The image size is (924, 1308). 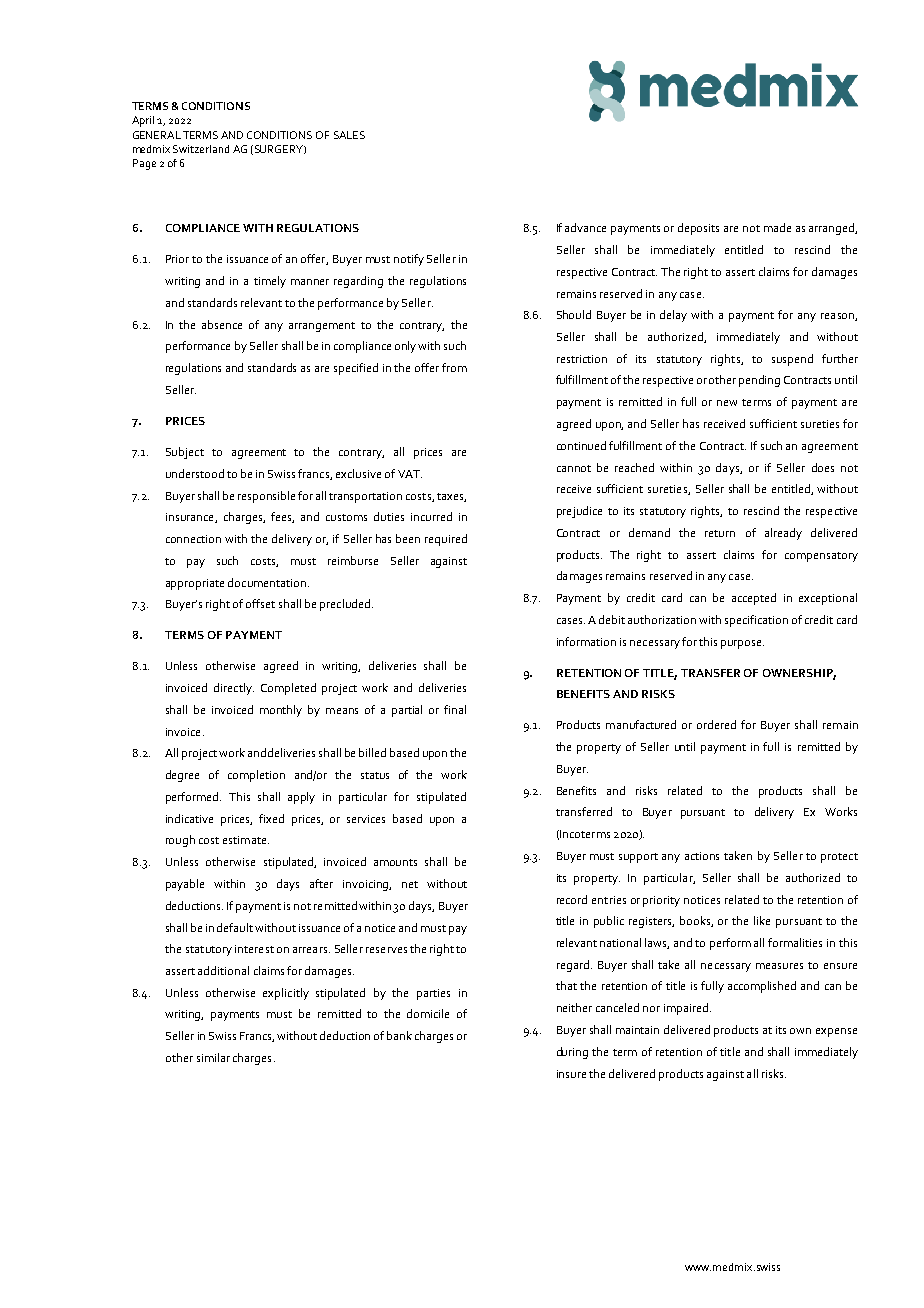 What do you see at coordinates (349, 135) in the screenshot?
I see `SALES` at bounding box center [349, 135].
